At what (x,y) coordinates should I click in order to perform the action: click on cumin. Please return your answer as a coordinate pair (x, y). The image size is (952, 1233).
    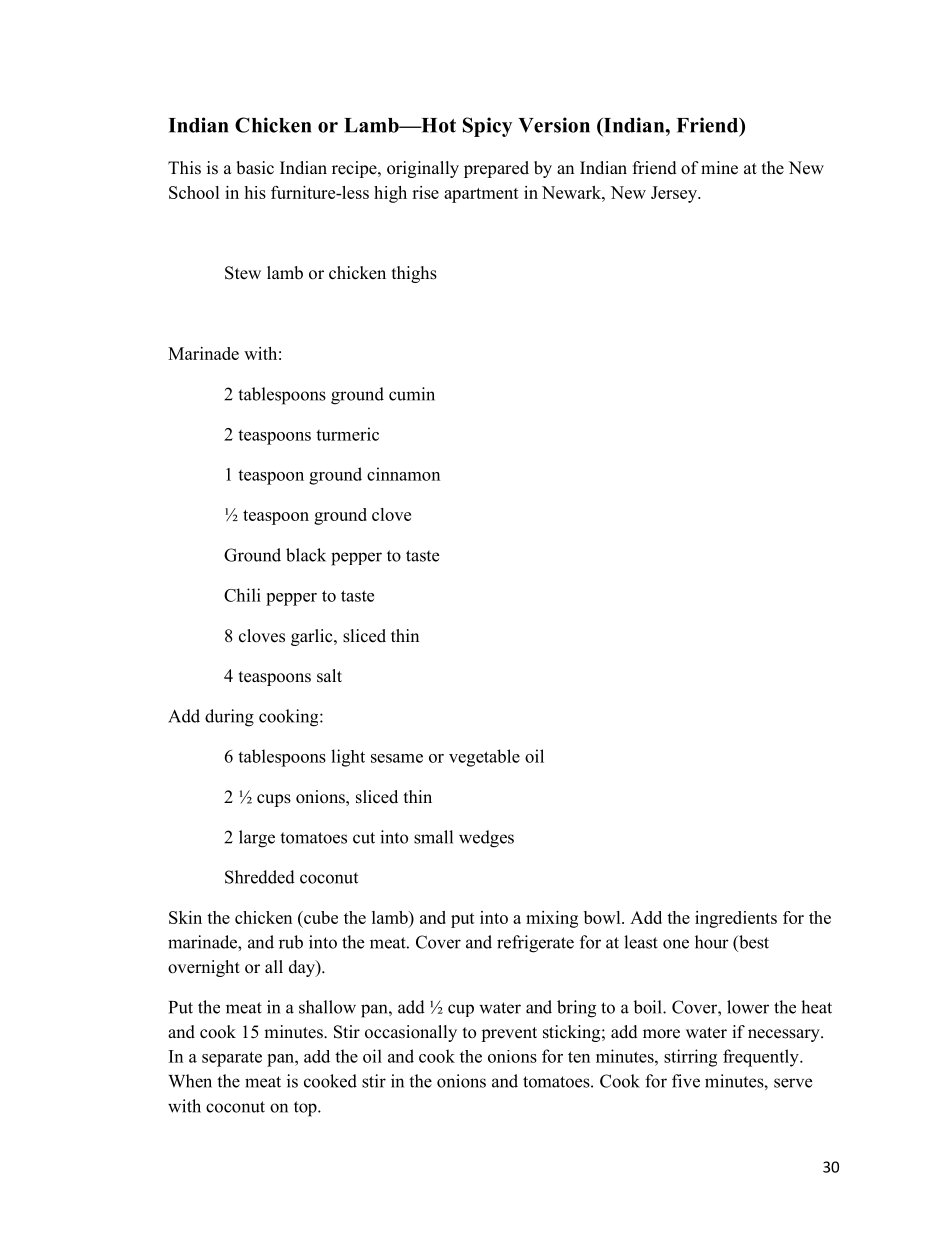
    Looking at the image, I should click on (412, 394).
